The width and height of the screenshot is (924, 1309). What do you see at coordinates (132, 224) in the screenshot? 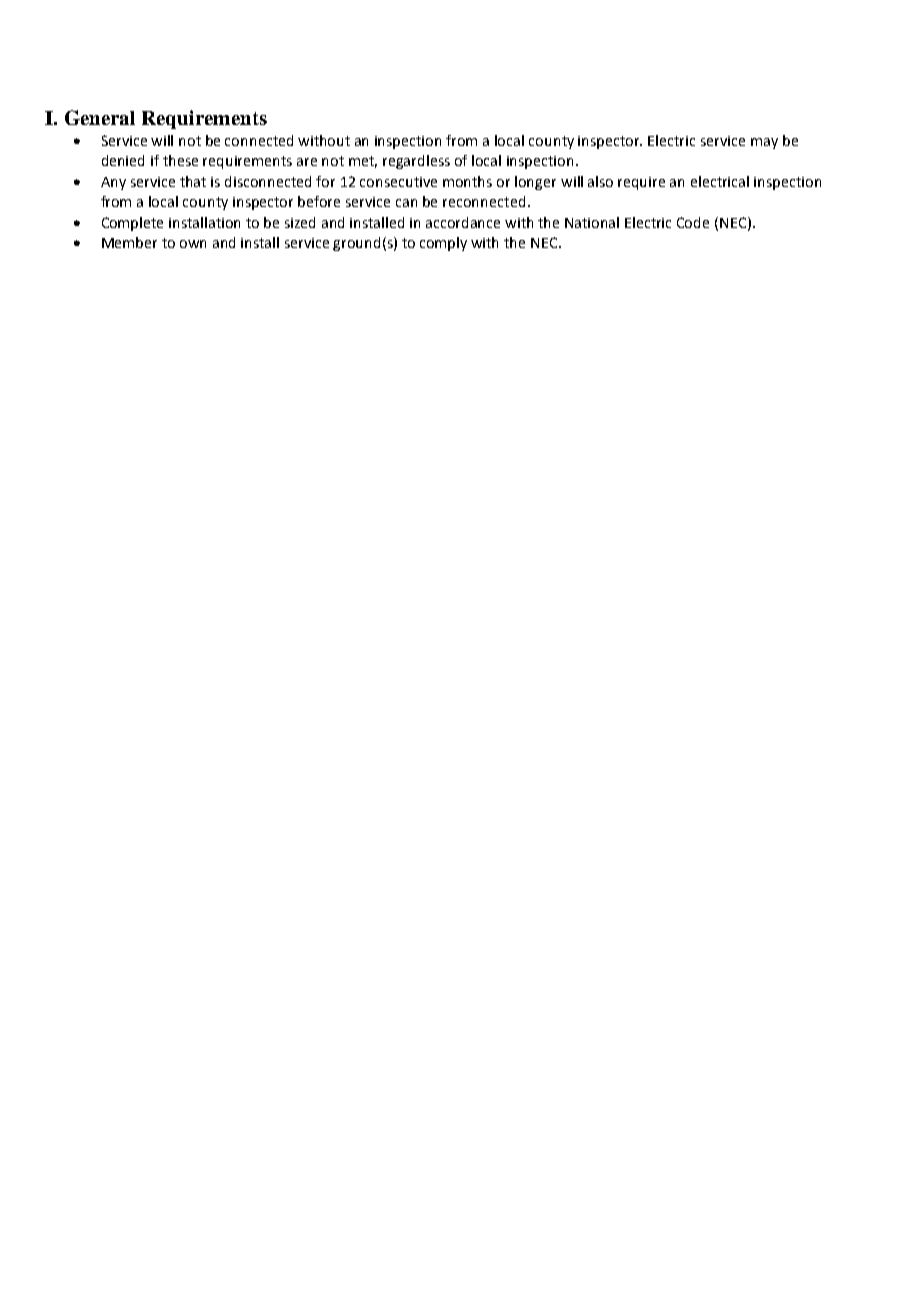
I see `Complete` at bounding box center [132, 224].
